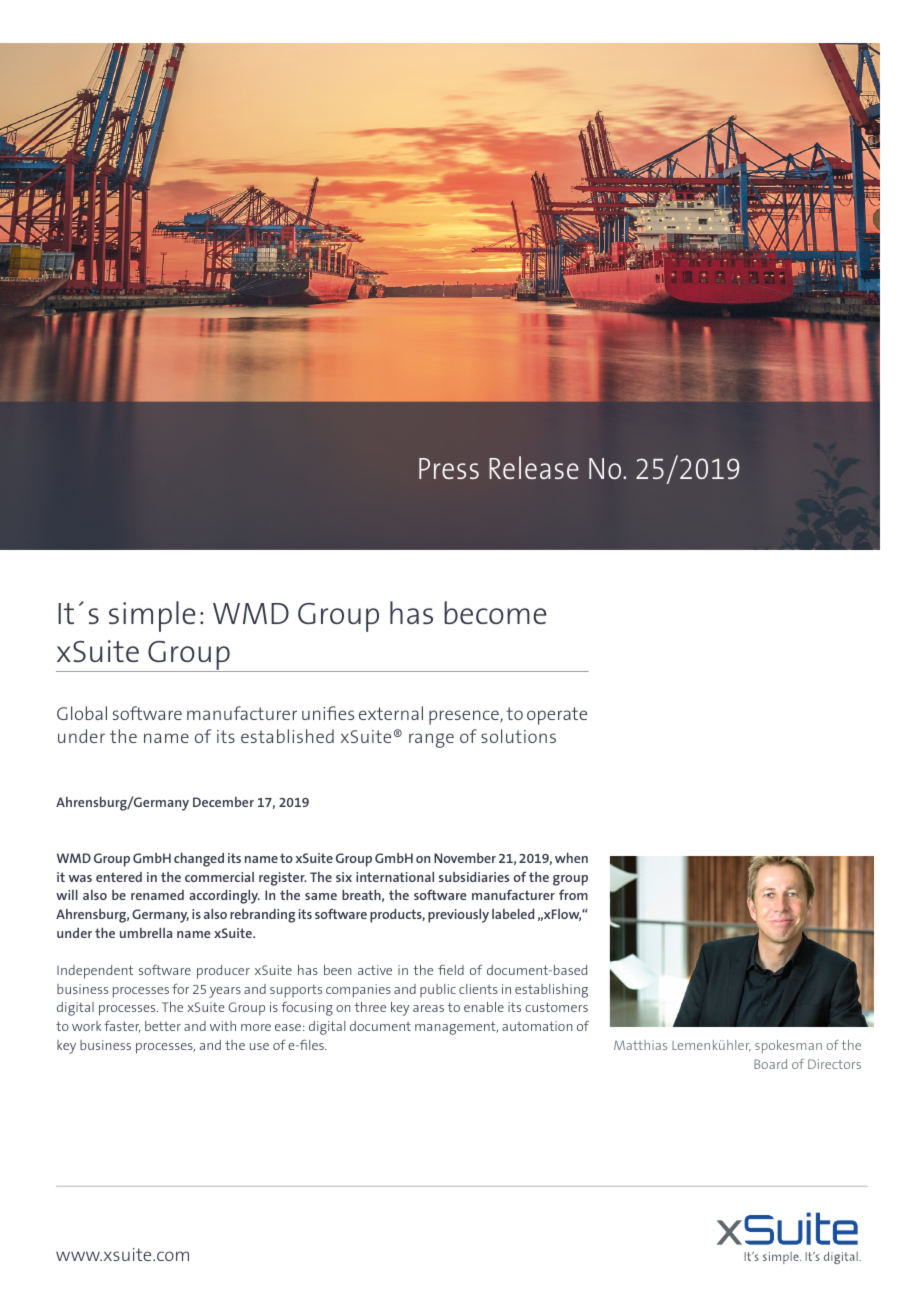 Image resolution: width=924 pixels, height=1308 pixels. I want to click on operate, so click(557, 716).
